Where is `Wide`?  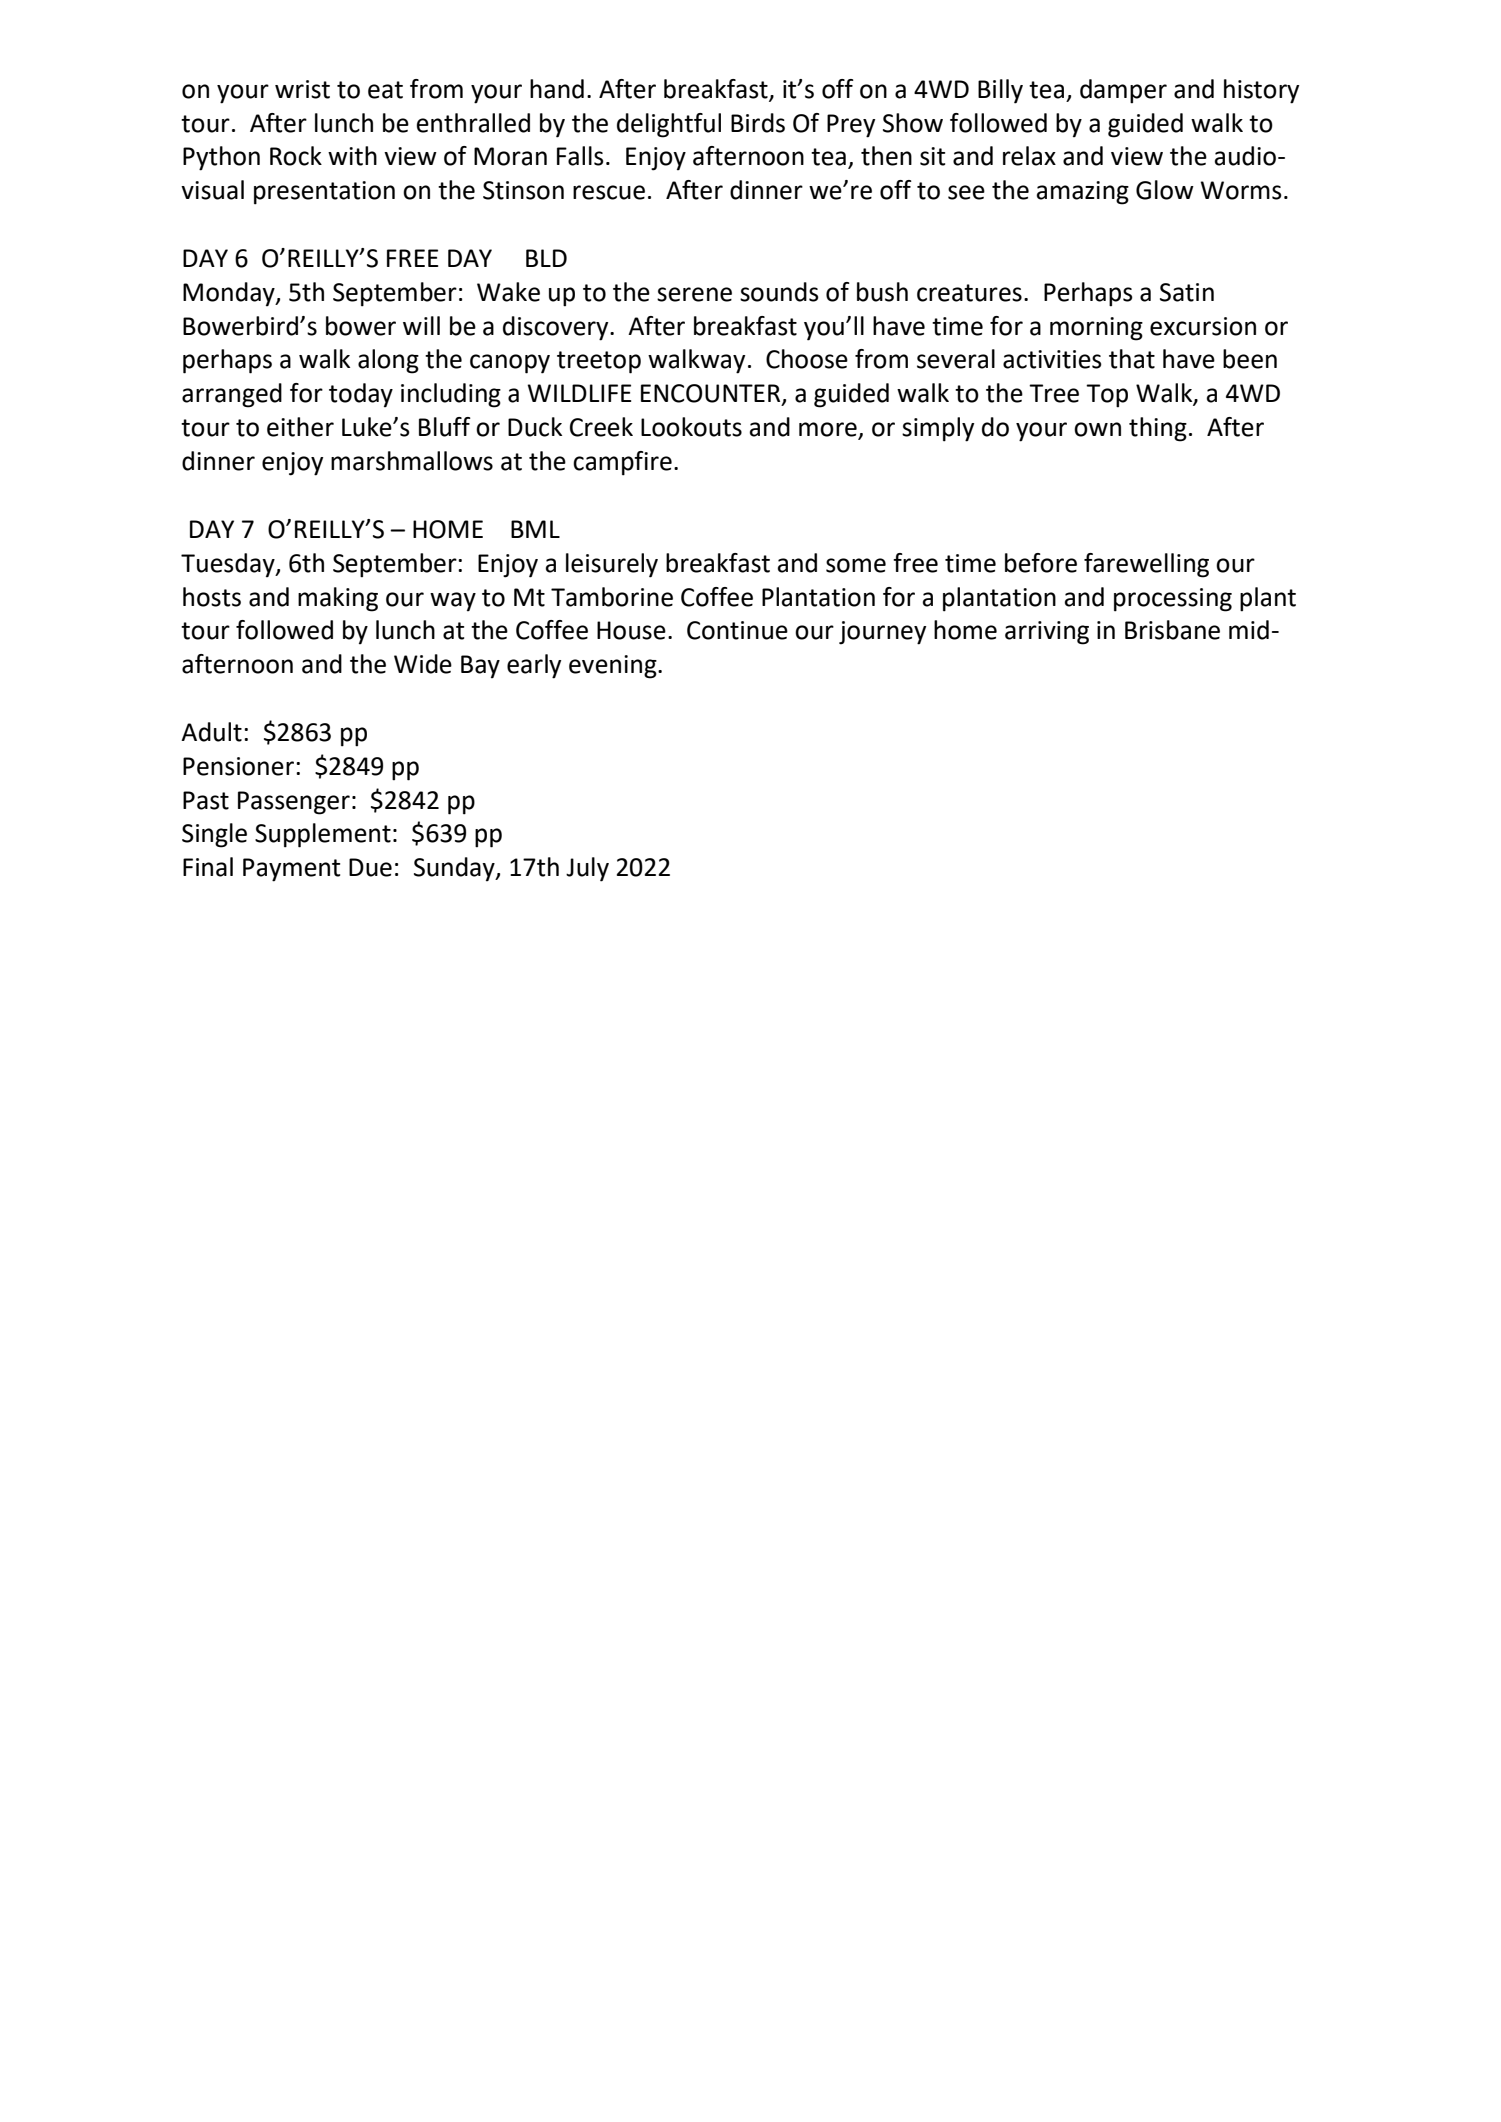
Wide is located at coordinates (423, 664).
